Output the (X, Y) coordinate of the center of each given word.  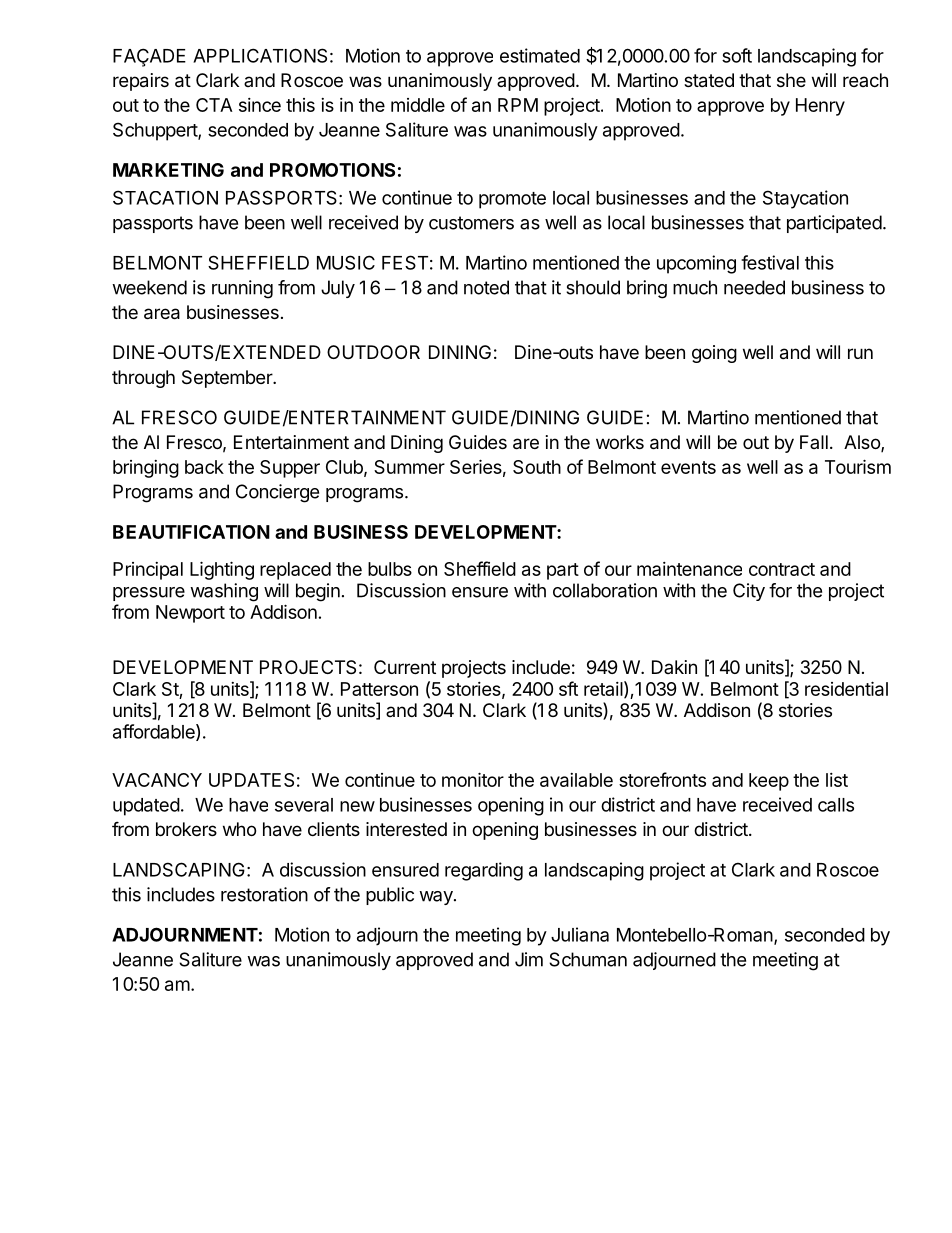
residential (846, 688)
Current (405, 667)
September (228, 379)
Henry (820, 107)
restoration (264, 894)
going (714, 354)
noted (486, 287)
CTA (214, 105)
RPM (518, 105)
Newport (190, 614)
